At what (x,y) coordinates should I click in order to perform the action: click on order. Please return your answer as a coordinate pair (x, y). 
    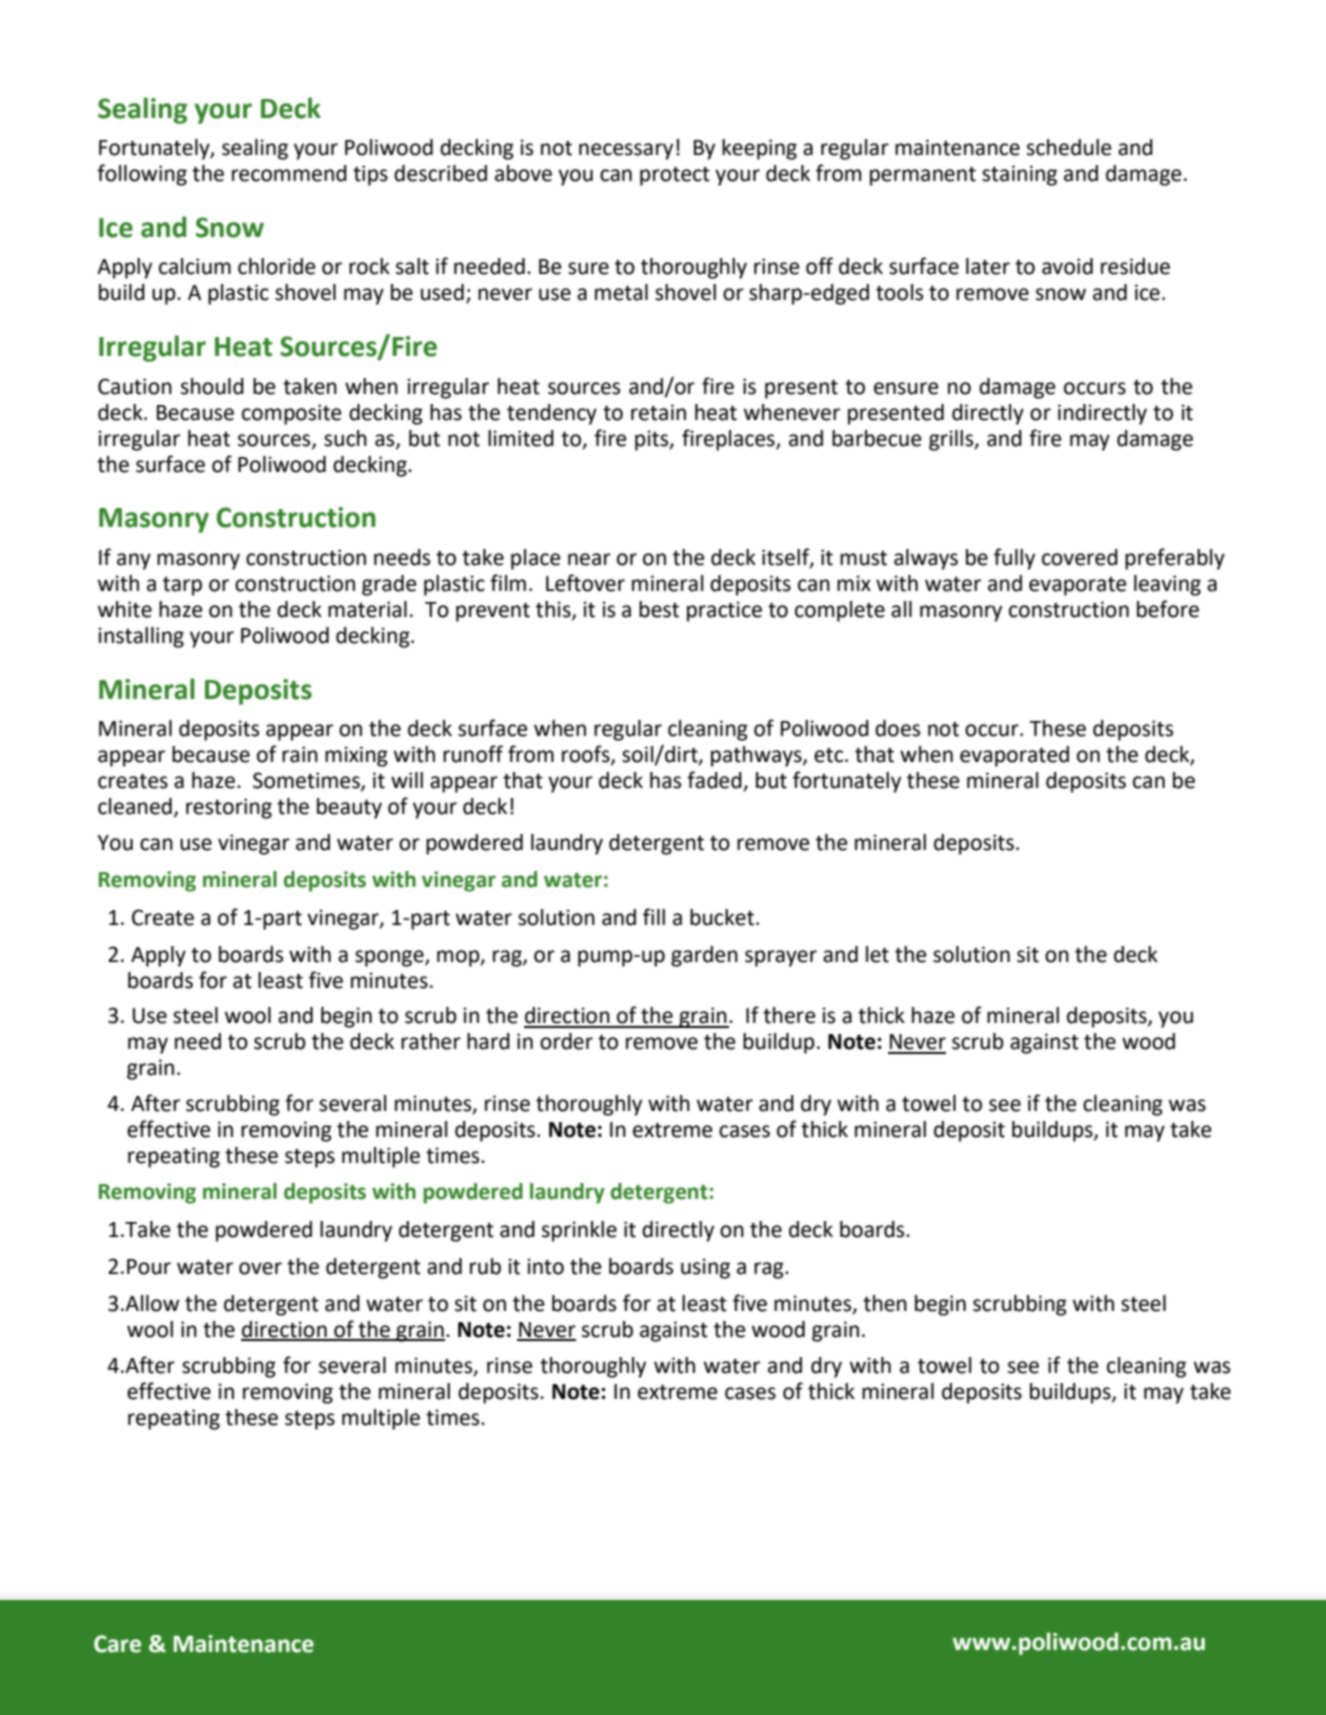
    Looking at the image, I should click on (566, 1041).
